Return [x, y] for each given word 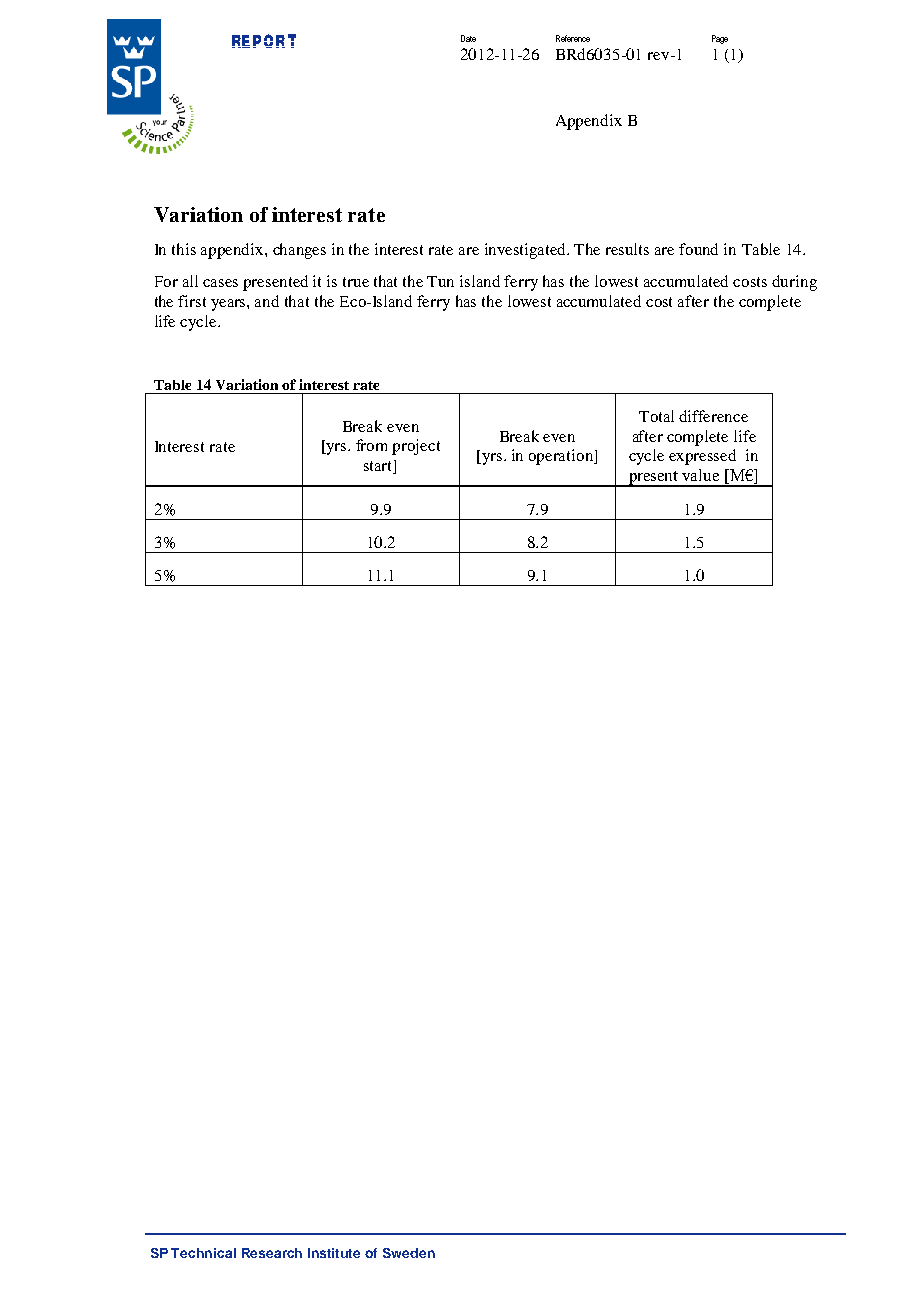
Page [720, 39]
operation [562, 457]
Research [272, 1253]
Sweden [409, 1253]
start [379, 467]
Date [468, 38]
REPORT [264, 41]
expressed [702, 457]
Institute [334, 1253]
